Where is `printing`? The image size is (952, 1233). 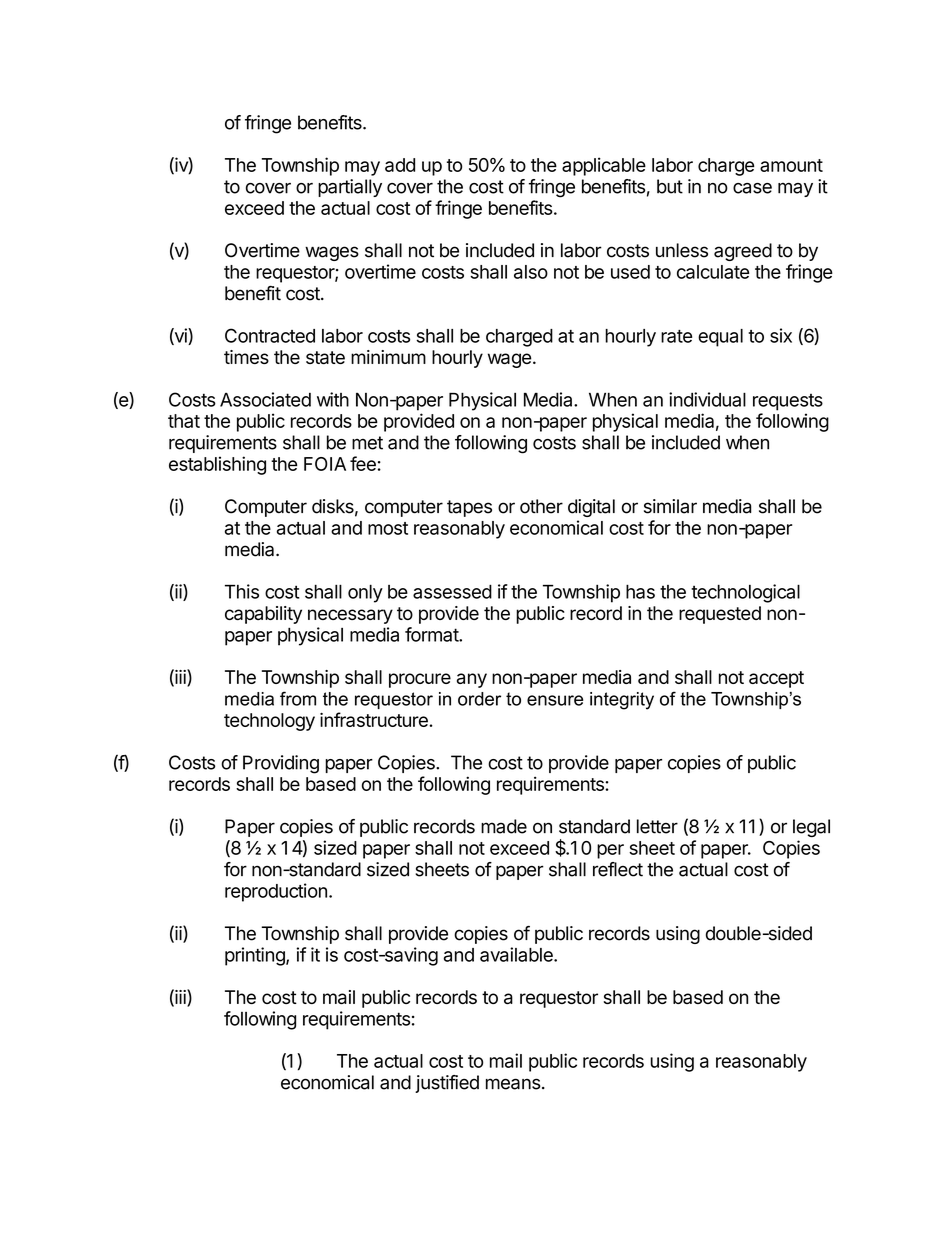 printing is located at coordinates (256, 956).
